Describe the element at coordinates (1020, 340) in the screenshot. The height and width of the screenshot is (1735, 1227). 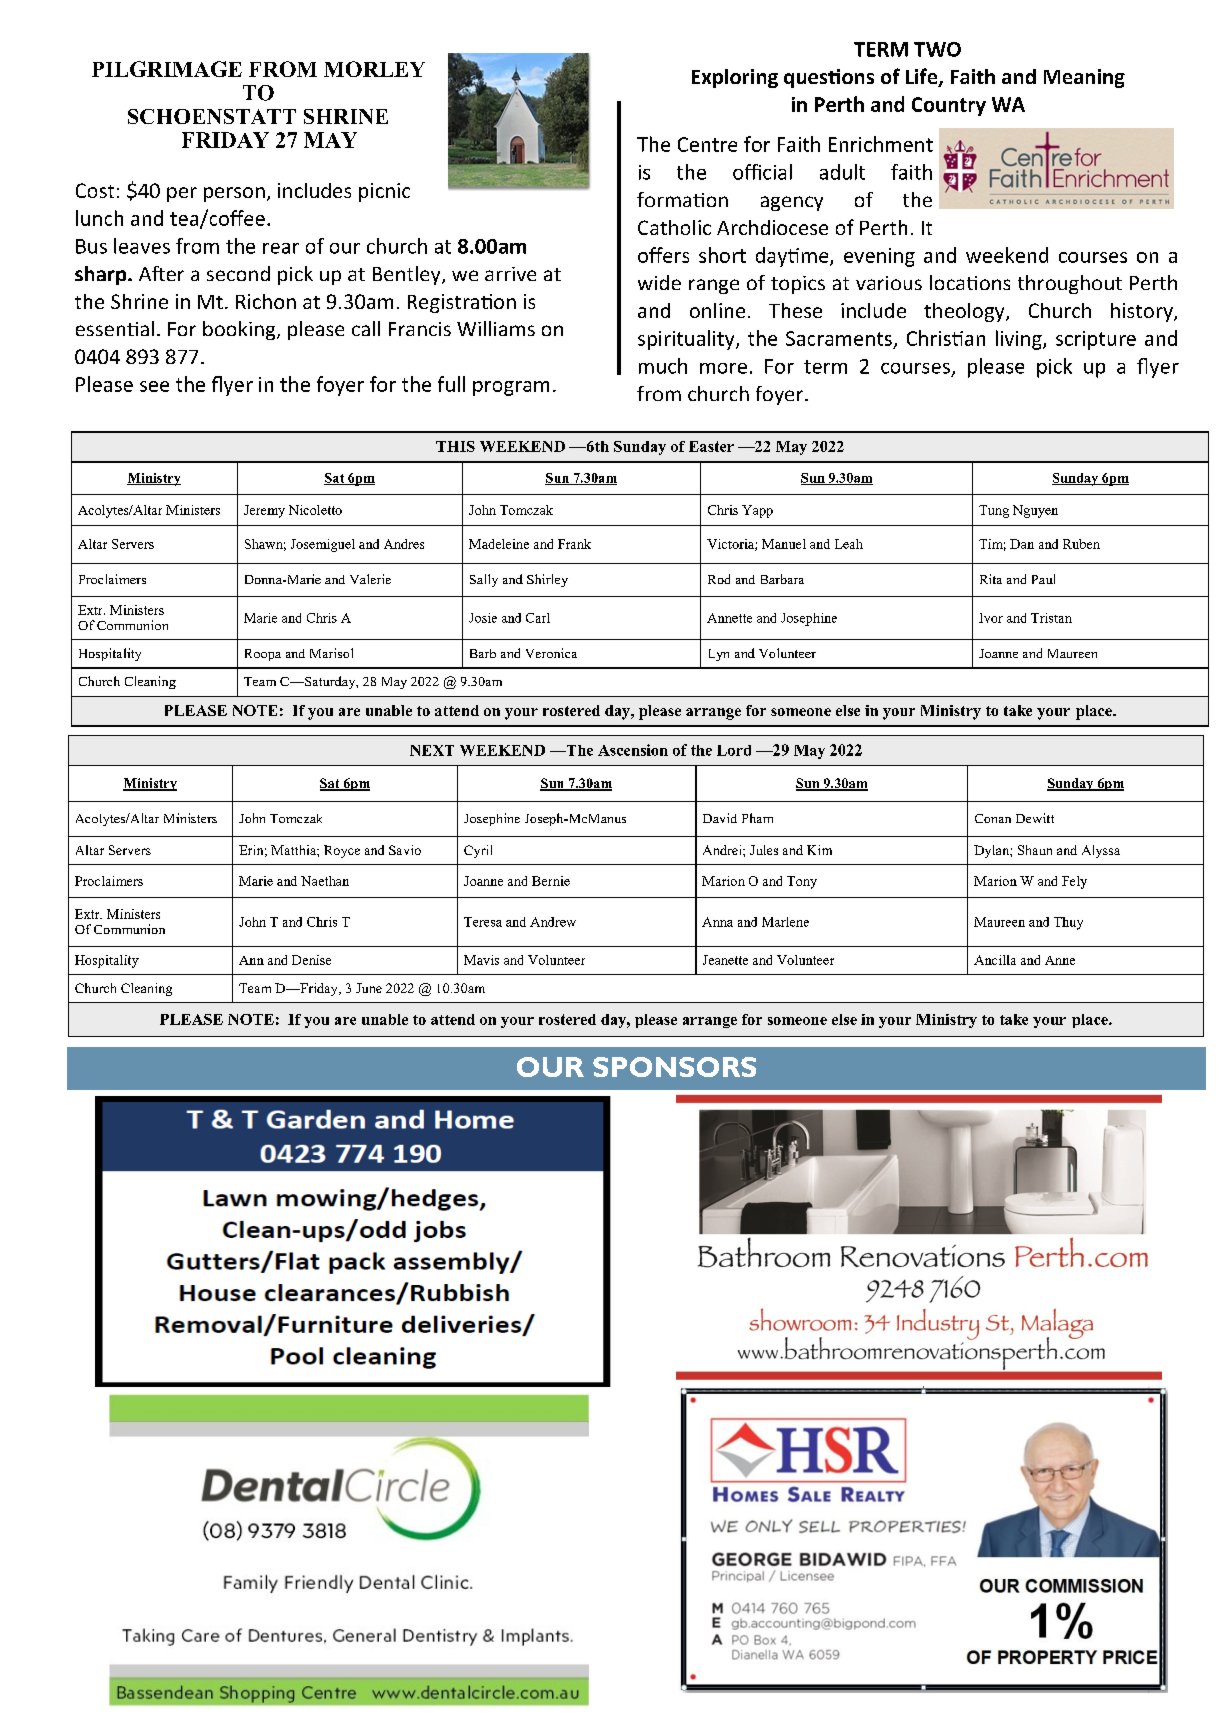
I see `living` at that location.
